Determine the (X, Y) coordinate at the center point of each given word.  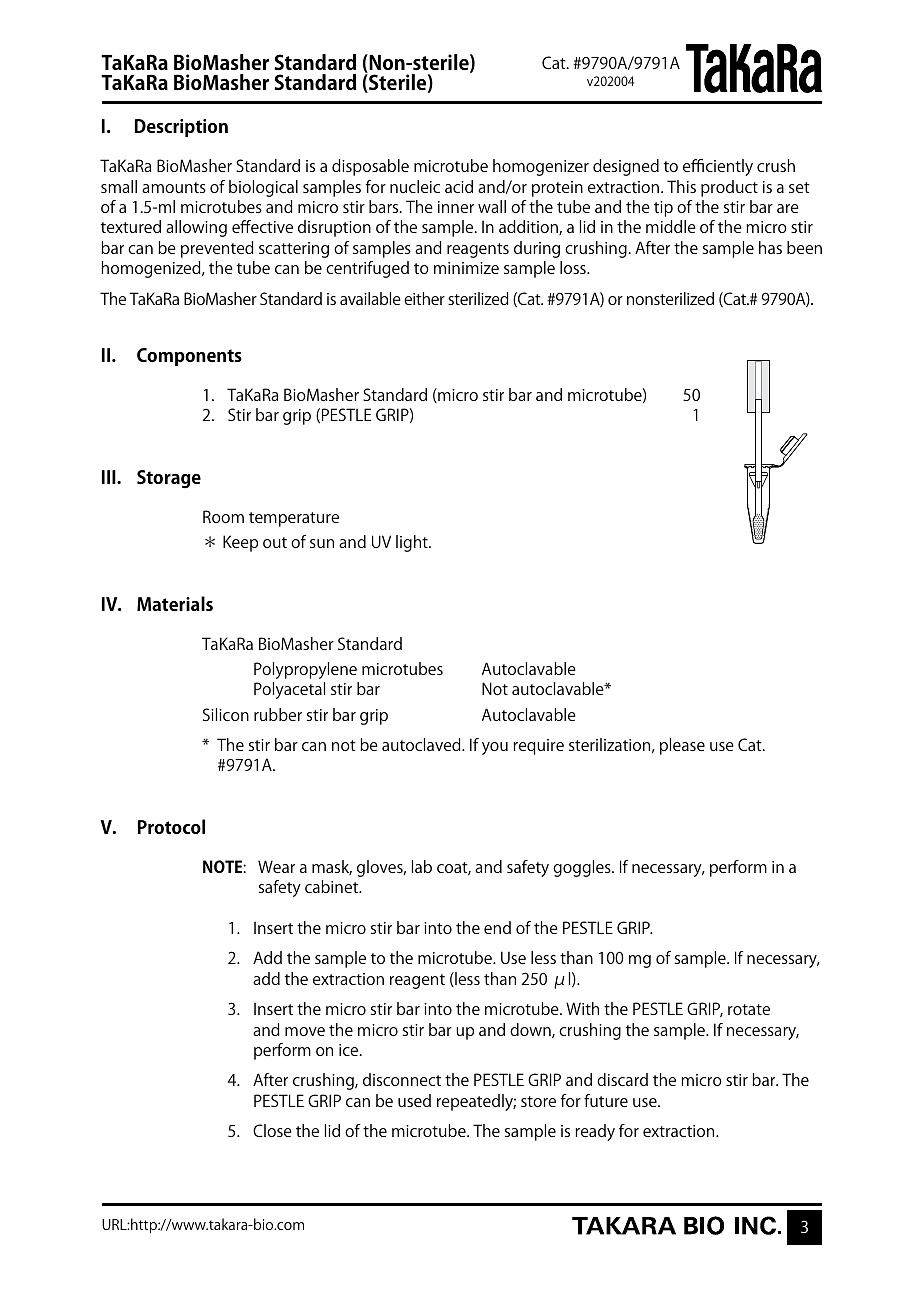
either (424, 298)
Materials (175, 603)
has (770, 247)
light (413, 543)
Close (272, 1130)
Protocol (171, 826)
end (497, 927)
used (414, 1100)
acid (459, 186)
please (682, 746)
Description (181, 128)
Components (189, 357)
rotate (749, 1009)
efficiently (718, 167)
